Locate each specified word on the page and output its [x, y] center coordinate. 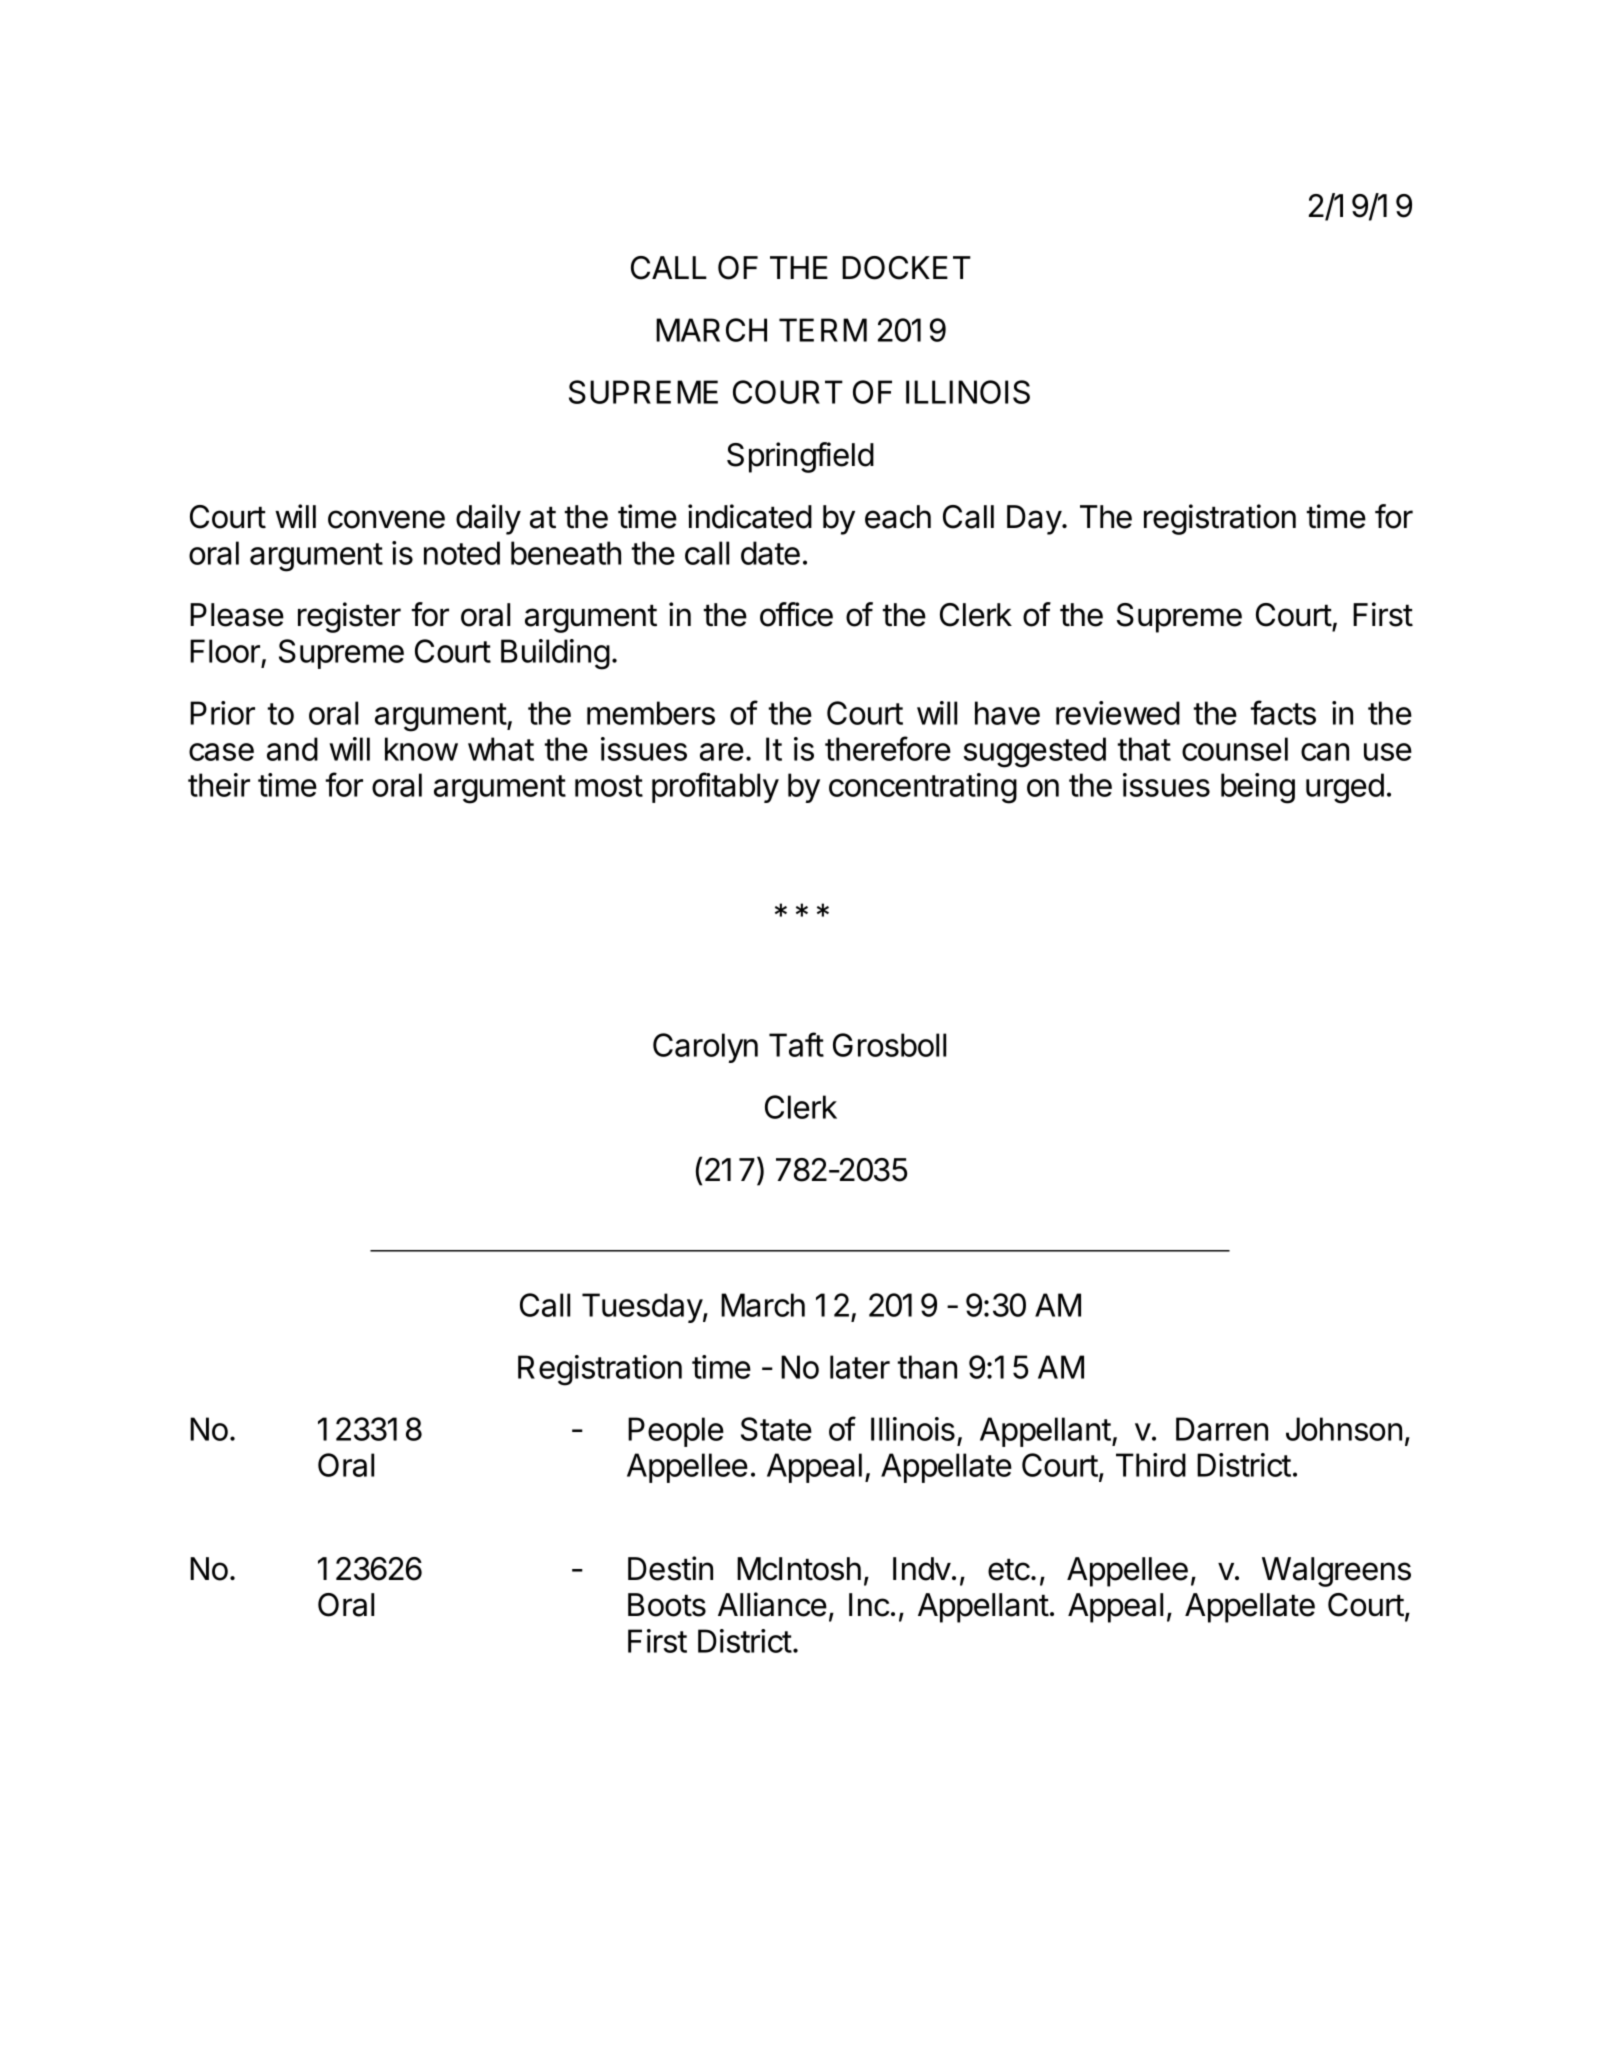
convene [386, 519]
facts [1283, 712]
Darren [1222, 1429]
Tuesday [643, 1308]
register [349, 617]
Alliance [772, 1604]
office [796, 614]
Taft [796, 1044]
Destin [670, 1568]
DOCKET [906, 268]
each [898, 517]
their [219, 785]
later [860, 1367]
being [1258, 788]
